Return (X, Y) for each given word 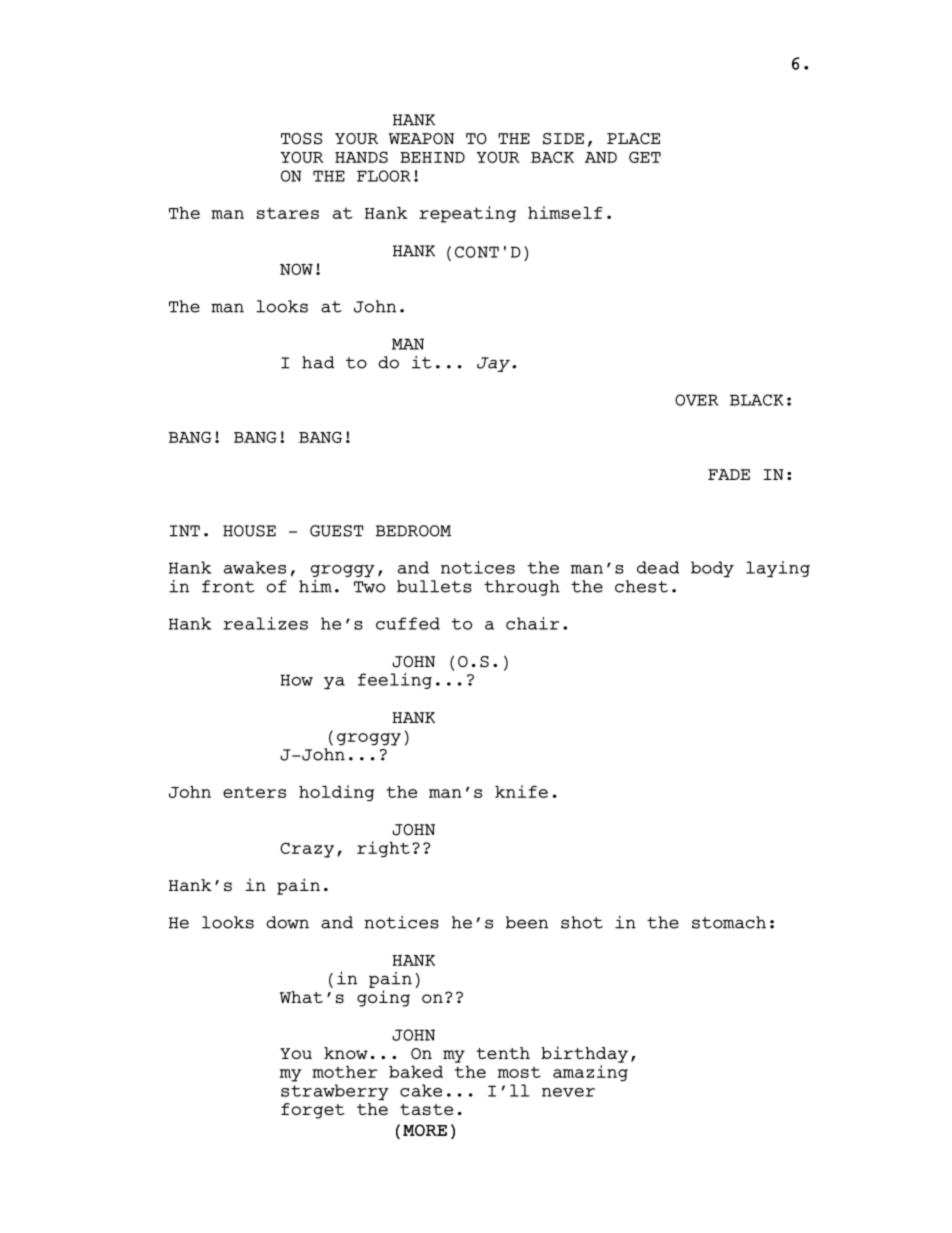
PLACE (633, 138)
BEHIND (432, 157)
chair (532, 623)
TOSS (301, 139)
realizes (265, 623)
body (712, 569)
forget (313, 1111)
